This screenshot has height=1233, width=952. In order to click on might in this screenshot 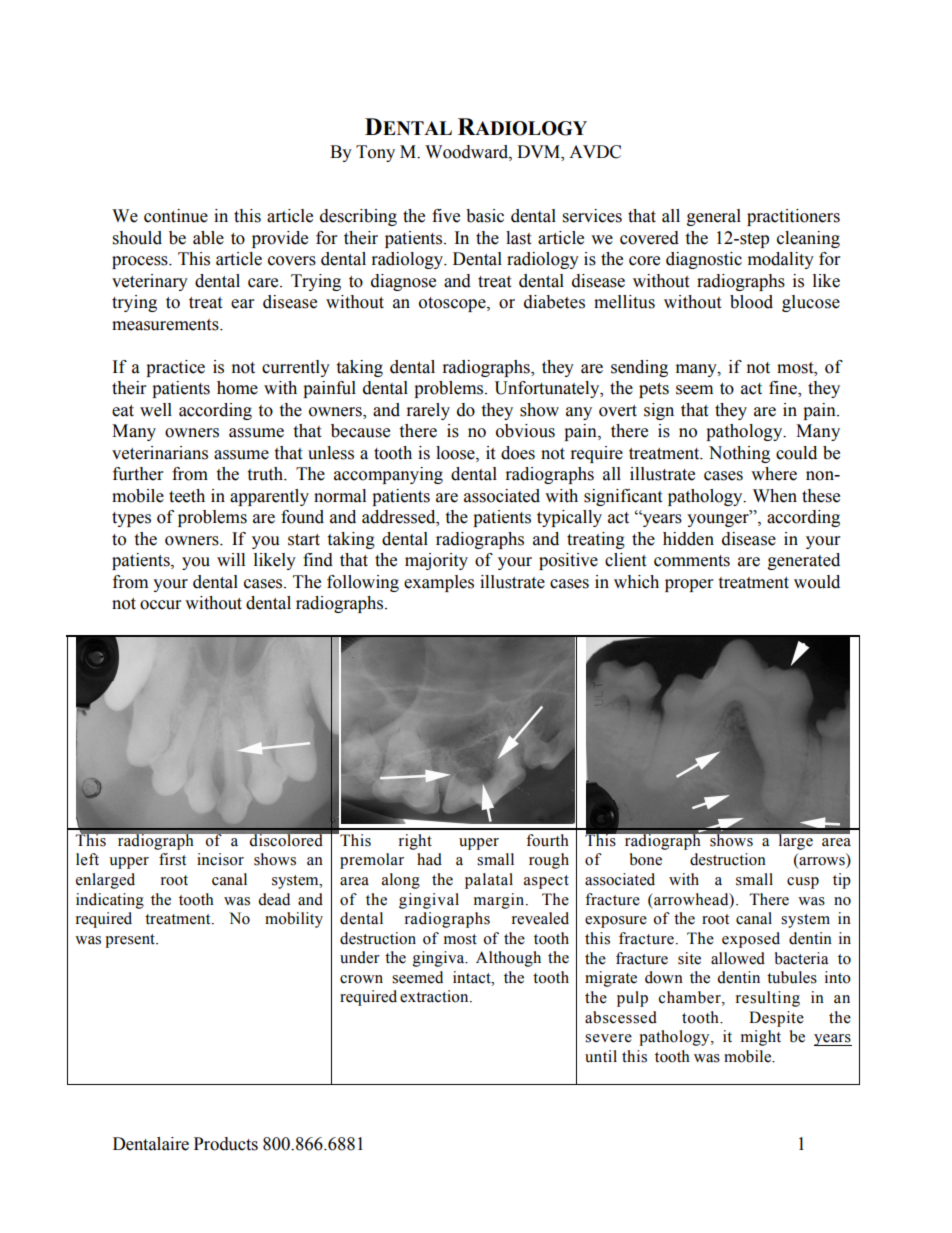, I will do `click(761, 1038)`.
